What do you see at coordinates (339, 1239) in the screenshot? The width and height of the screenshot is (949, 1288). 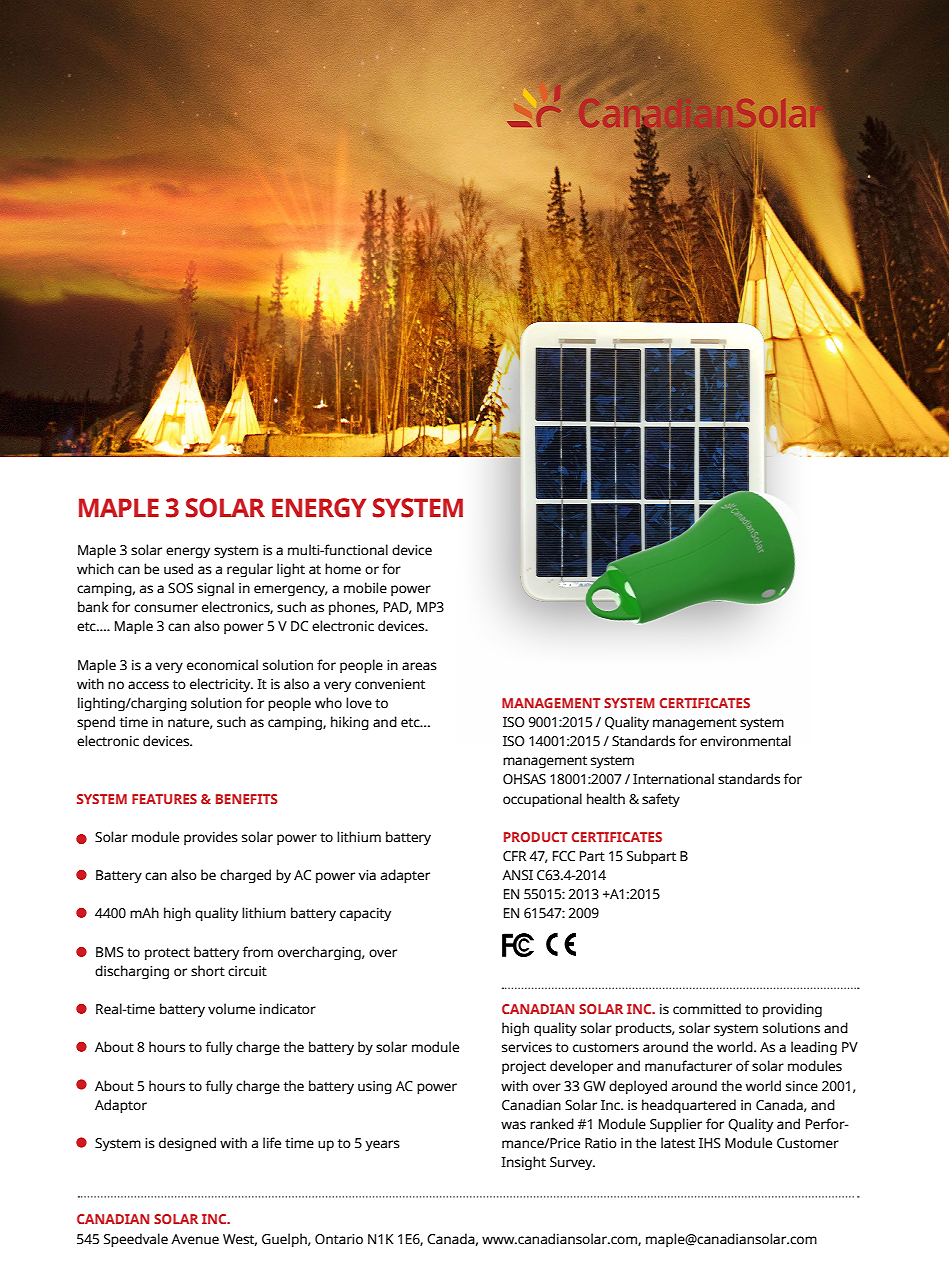 I see `Ontario` at bounding box center [339, 1239].
